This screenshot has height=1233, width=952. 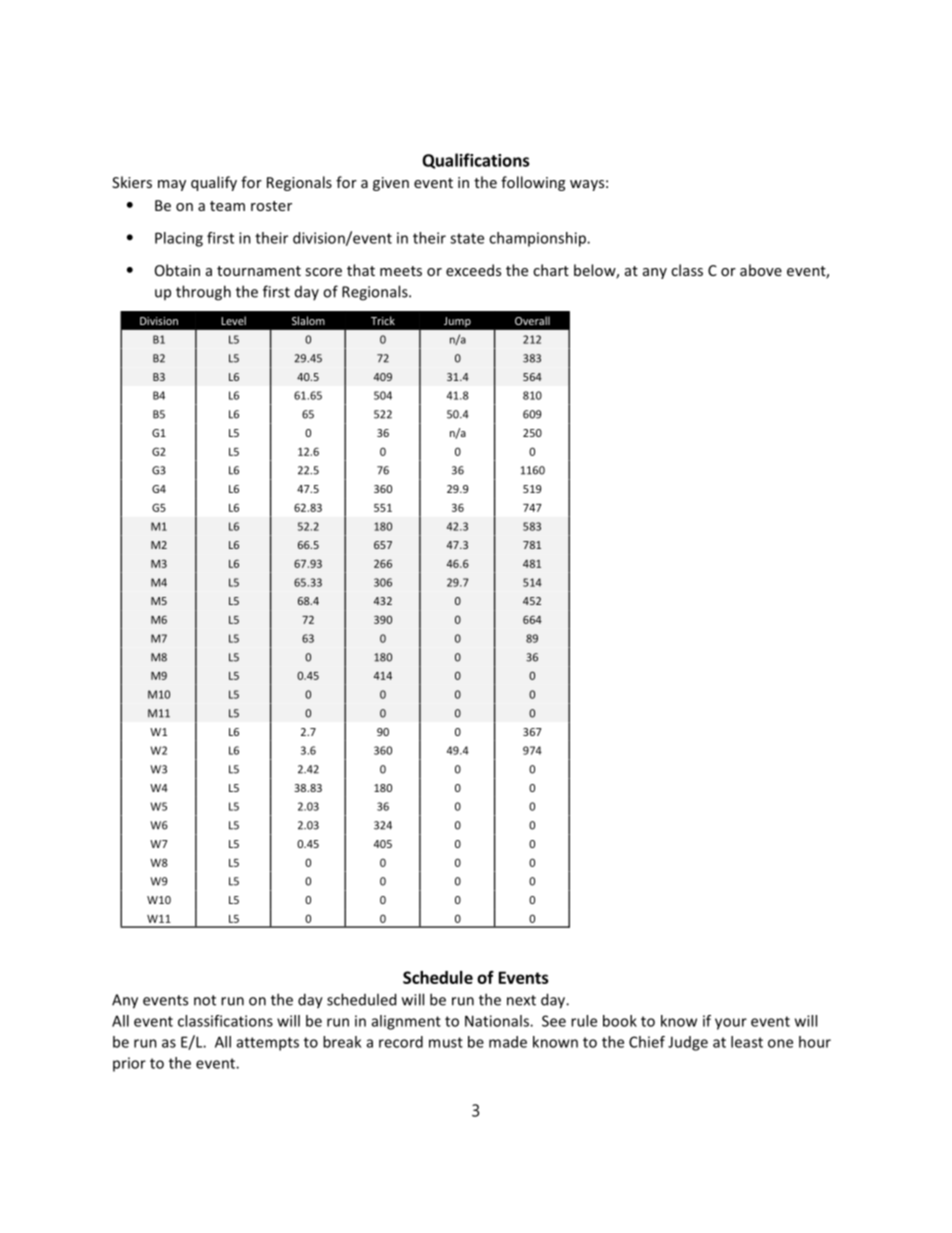 I want to click on attempts, so click(x=268, y=1044).
